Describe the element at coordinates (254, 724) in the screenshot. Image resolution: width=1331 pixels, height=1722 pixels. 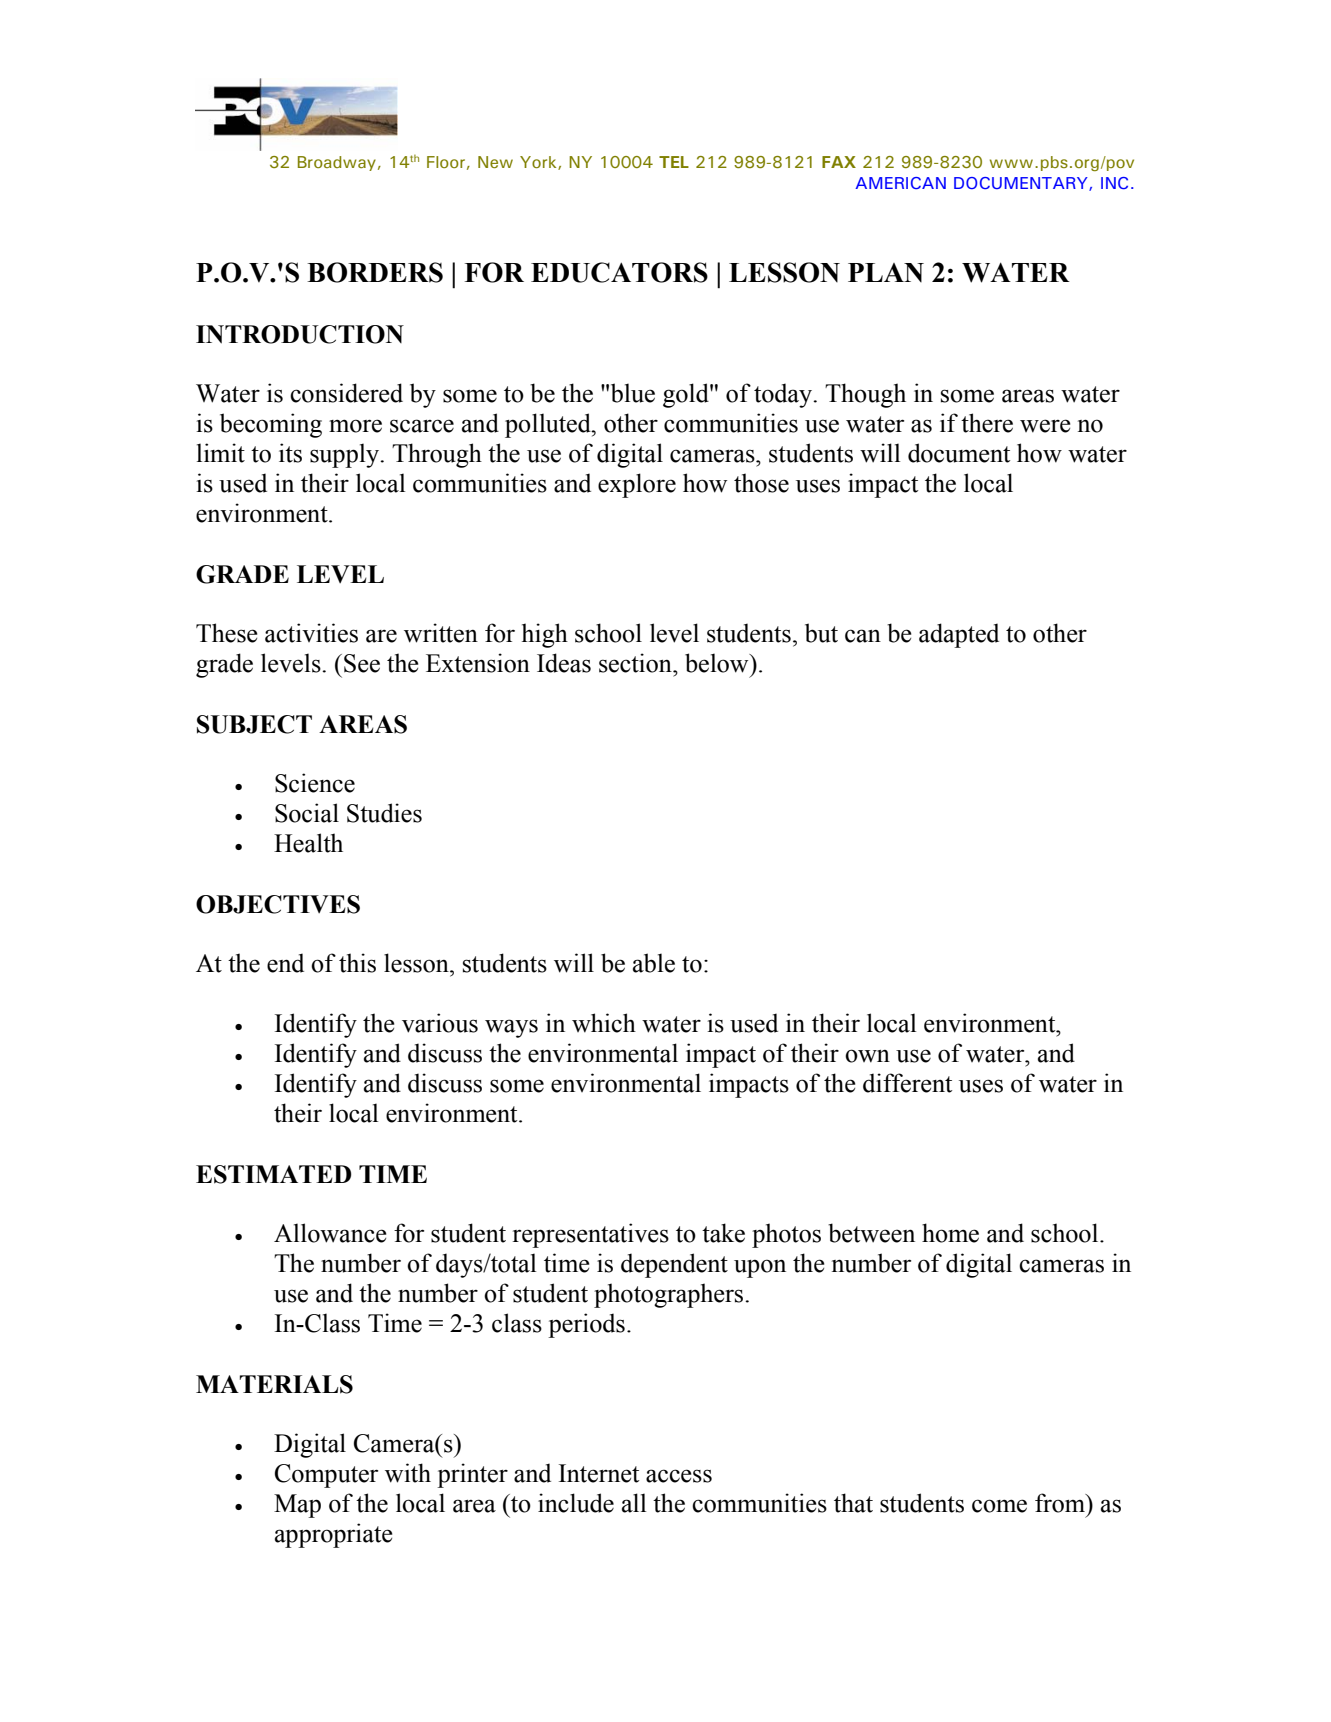
I see `SUBJECT` at that location.
